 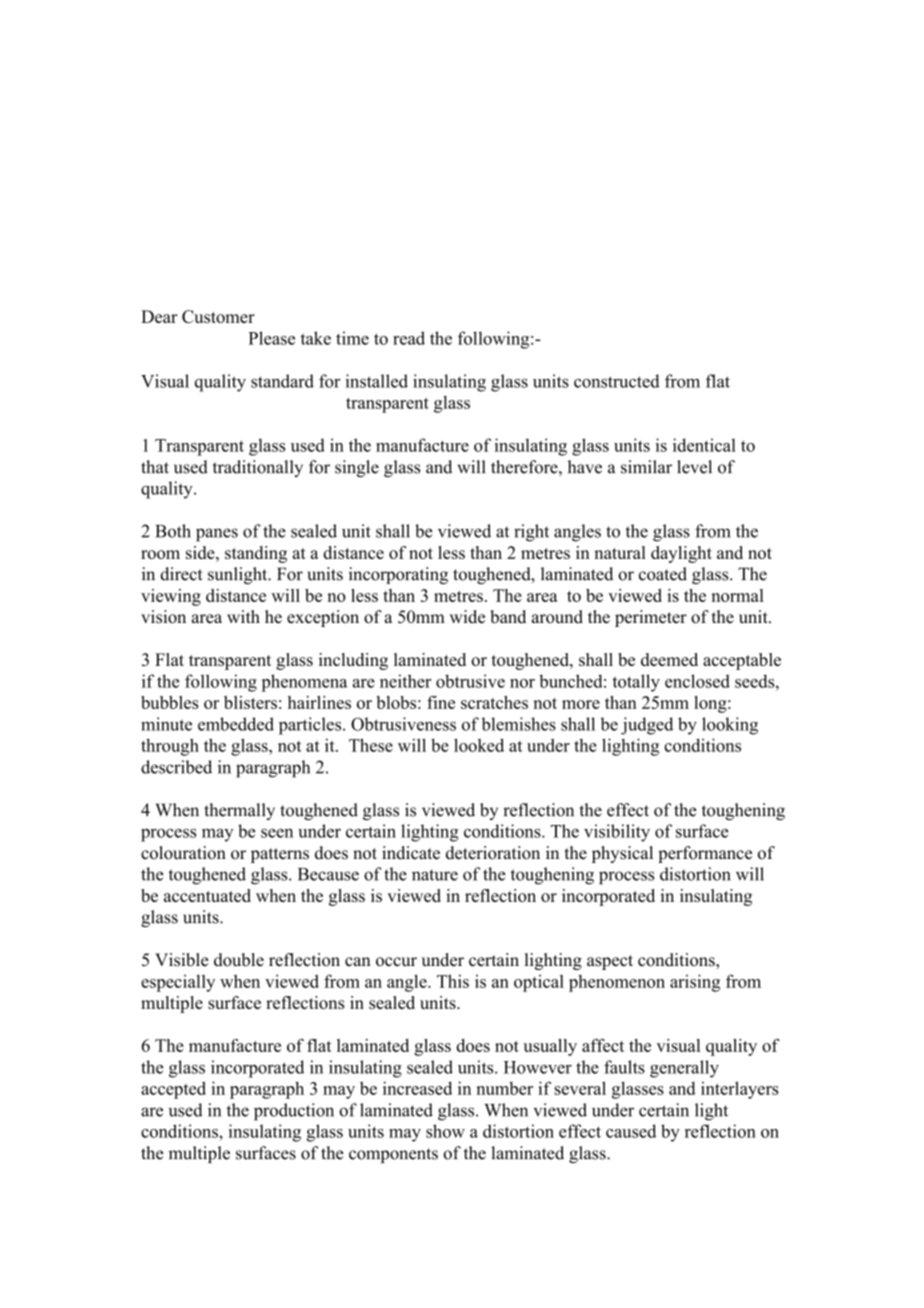 What do you see at coordinates (647, 726) in the page?
I see `judged` at bounding box center [647, 726].
